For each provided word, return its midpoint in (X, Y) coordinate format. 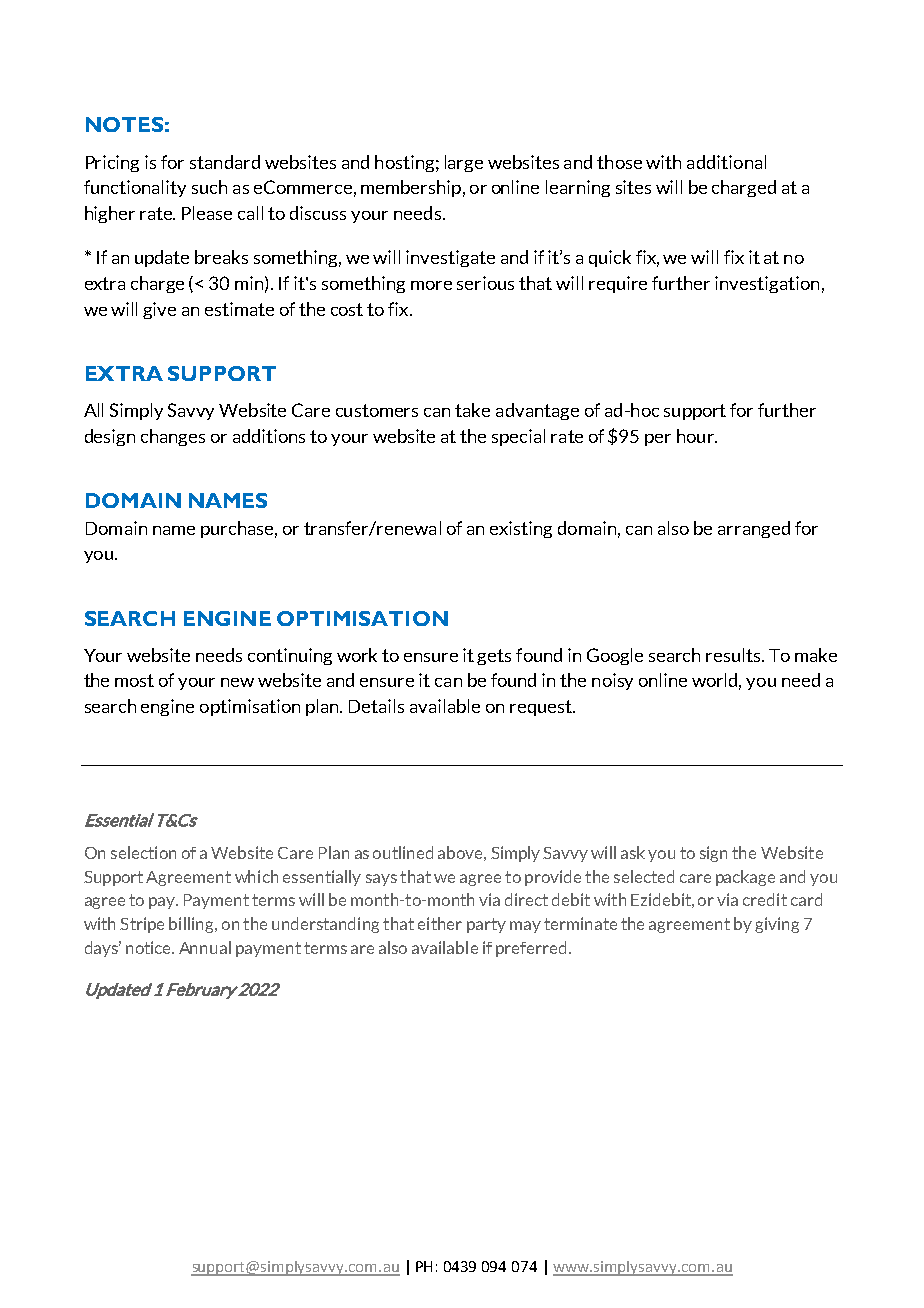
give (159, 310)
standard (225, 162)
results (734, 655)
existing (521, 529)
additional (726, 162)
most (134, 680)
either (440, 923)
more (431, 285)
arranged (754, 529)
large (464, 163)
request (542, 708)
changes (173, 437)
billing (192, 925)
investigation (767, 284)
